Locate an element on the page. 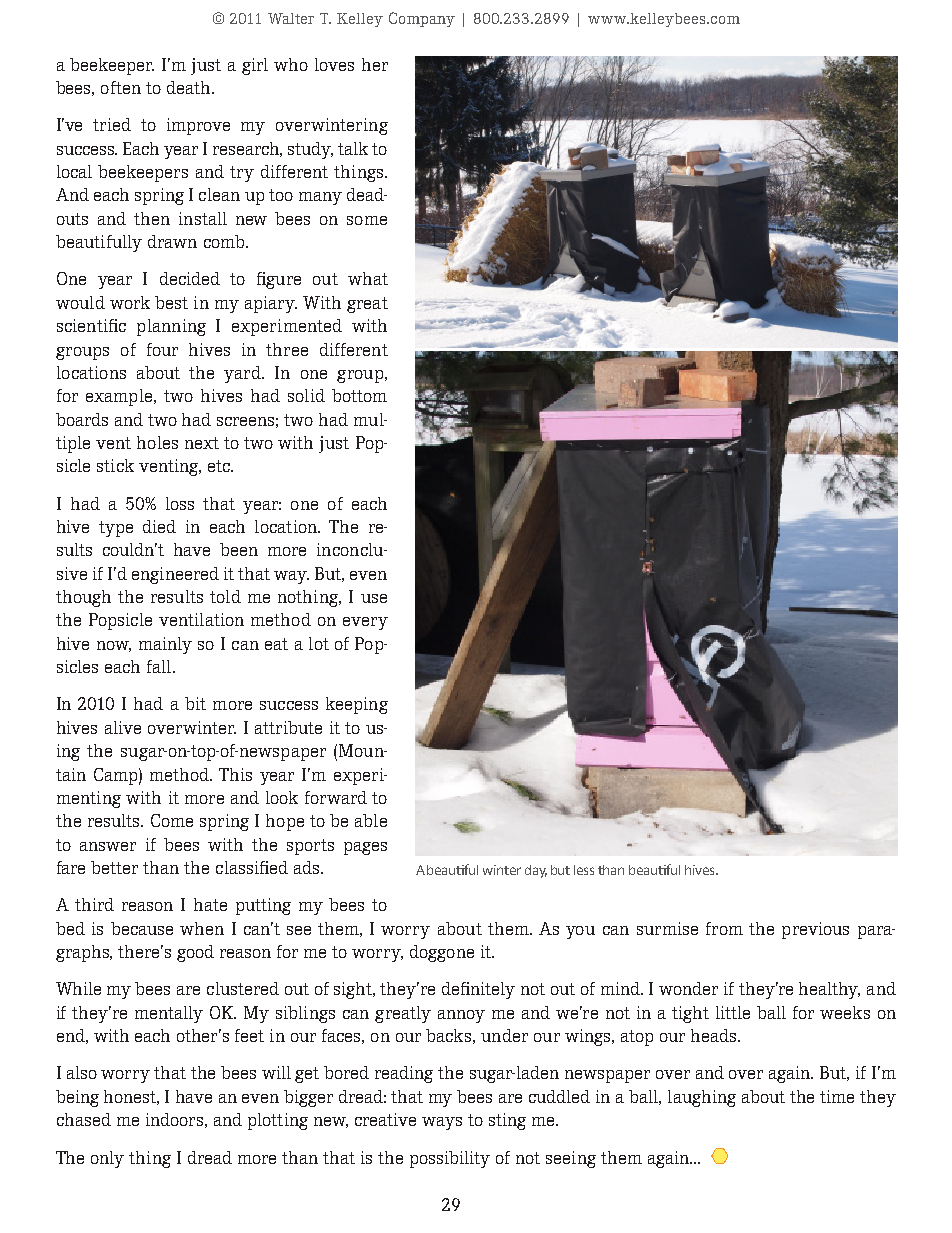  engineered is located at coordinates (175, 575).
